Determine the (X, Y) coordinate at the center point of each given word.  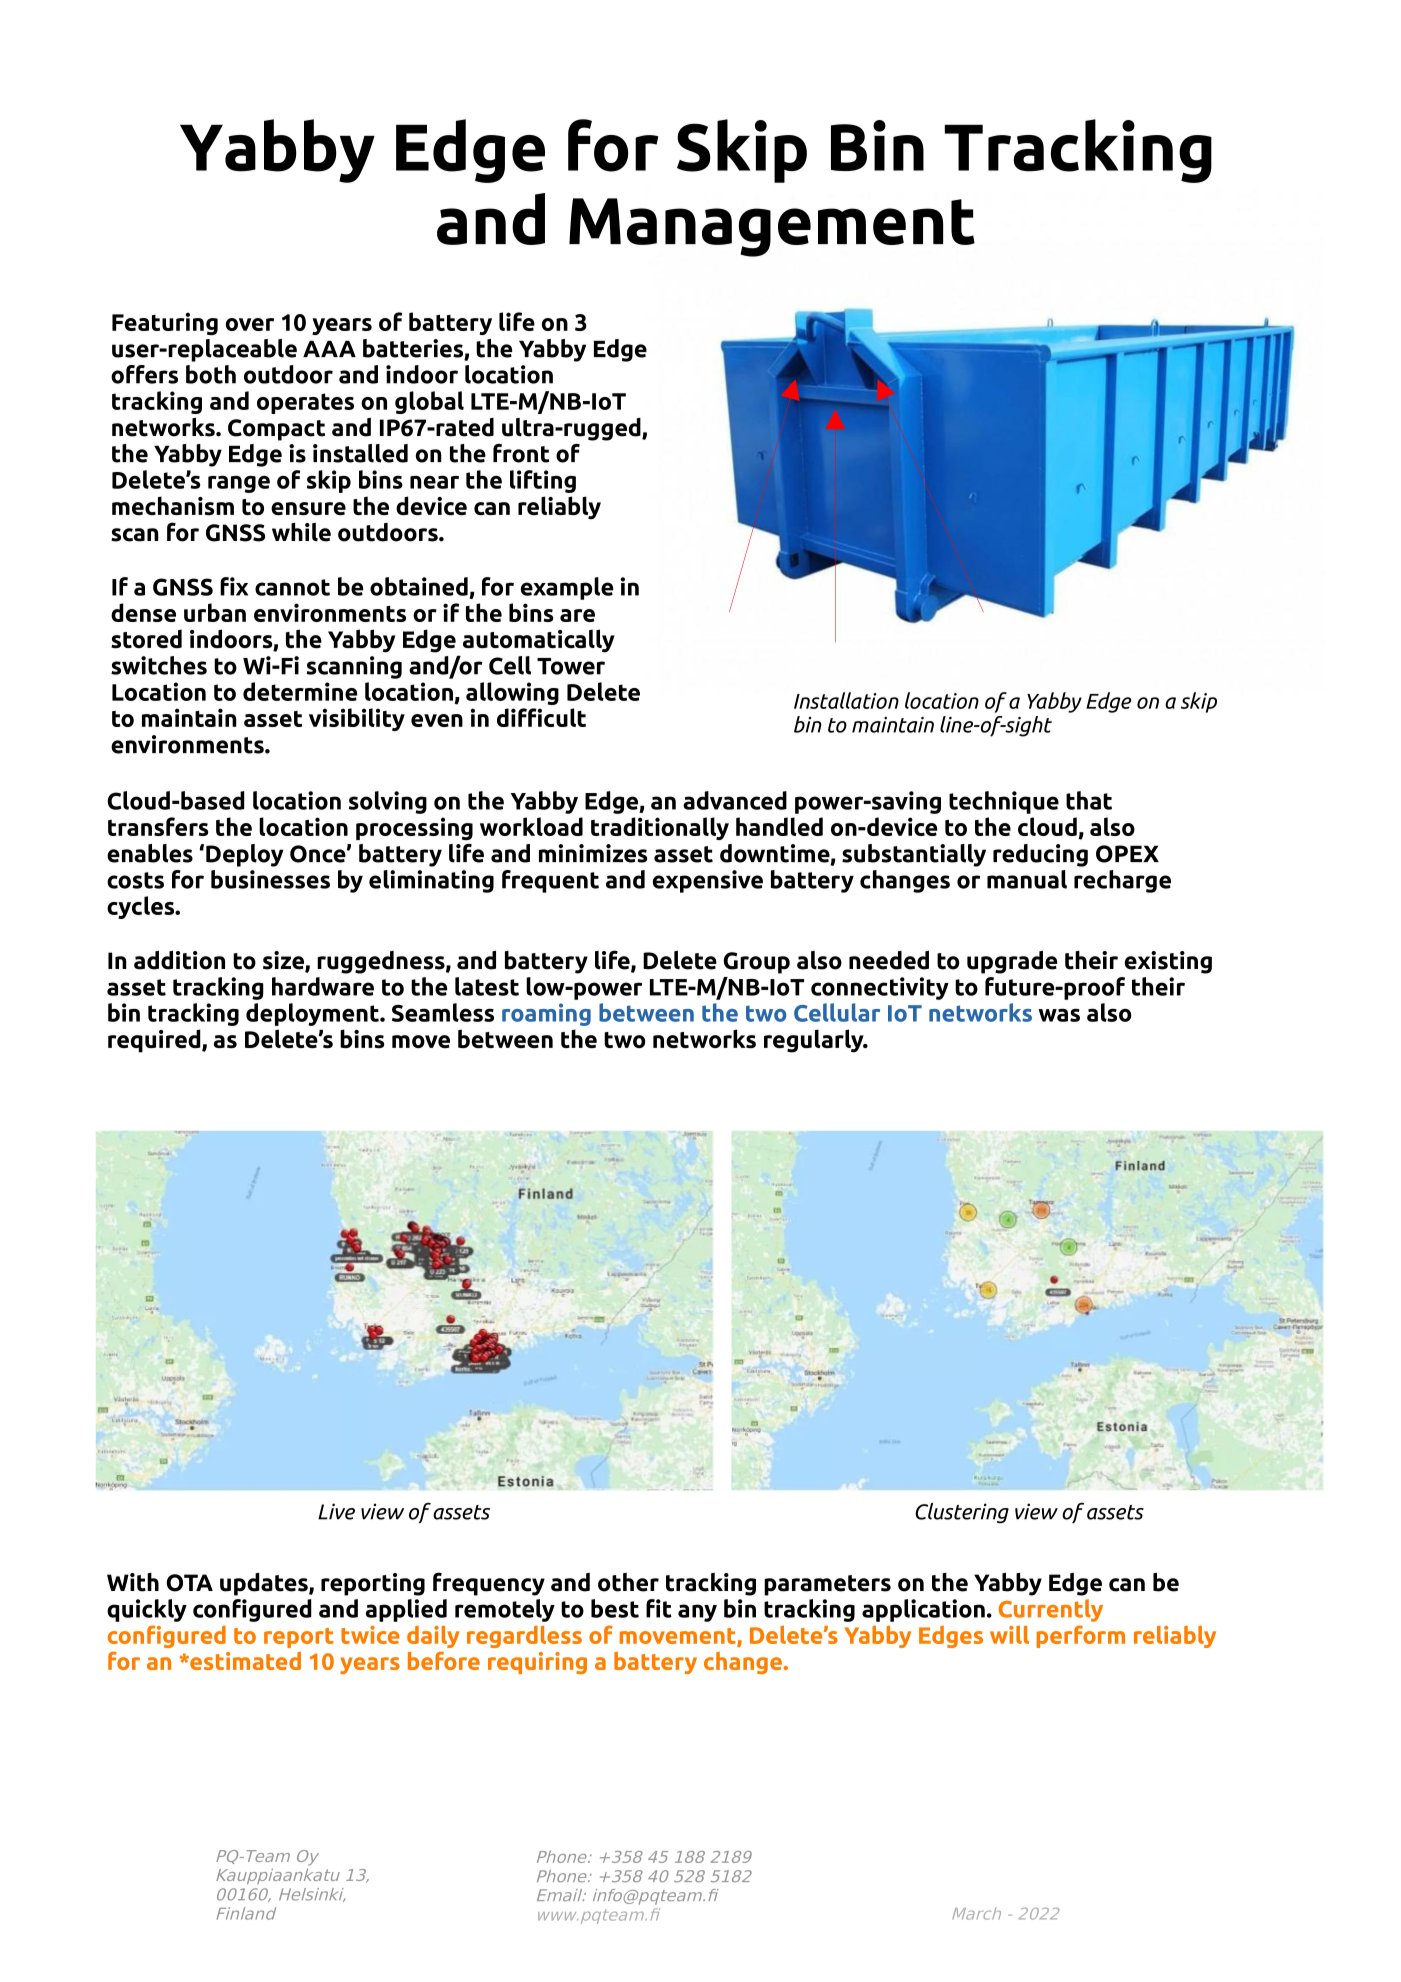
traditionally (660, 828)
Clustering (962, 1513)
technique (1004, 802)
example (567, 588)
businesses (270, 879)
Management (772, 227)
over (250, 324)
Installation (846, 700)
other (628, 1582)
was (1059, 1015)
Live (336, 1511)
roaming (546, 1014)
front (521, 453)
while (301, 532)
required (155, 1041)
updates (265, 1584)
